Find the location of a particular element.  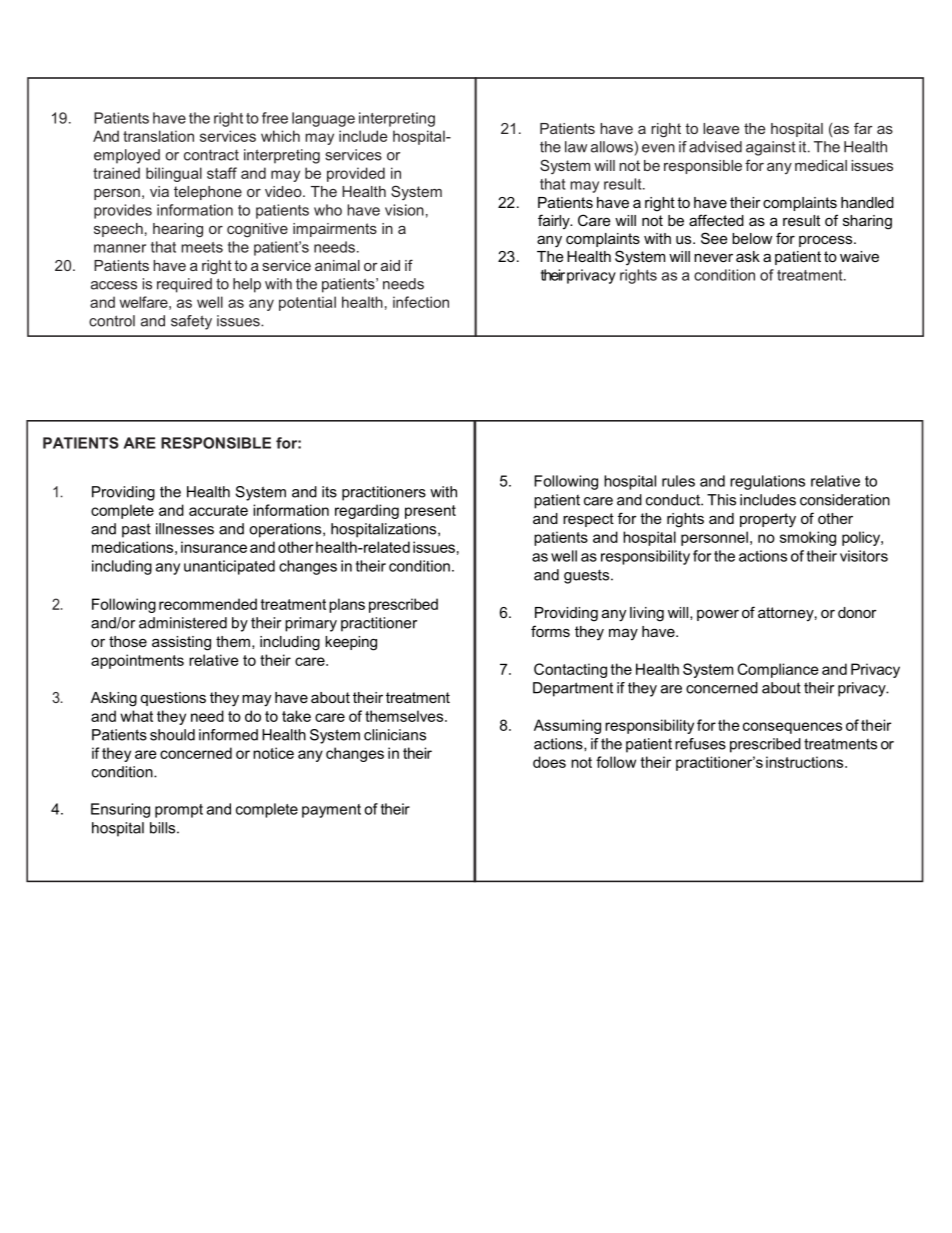

present is located at coordinates (430, 512).
